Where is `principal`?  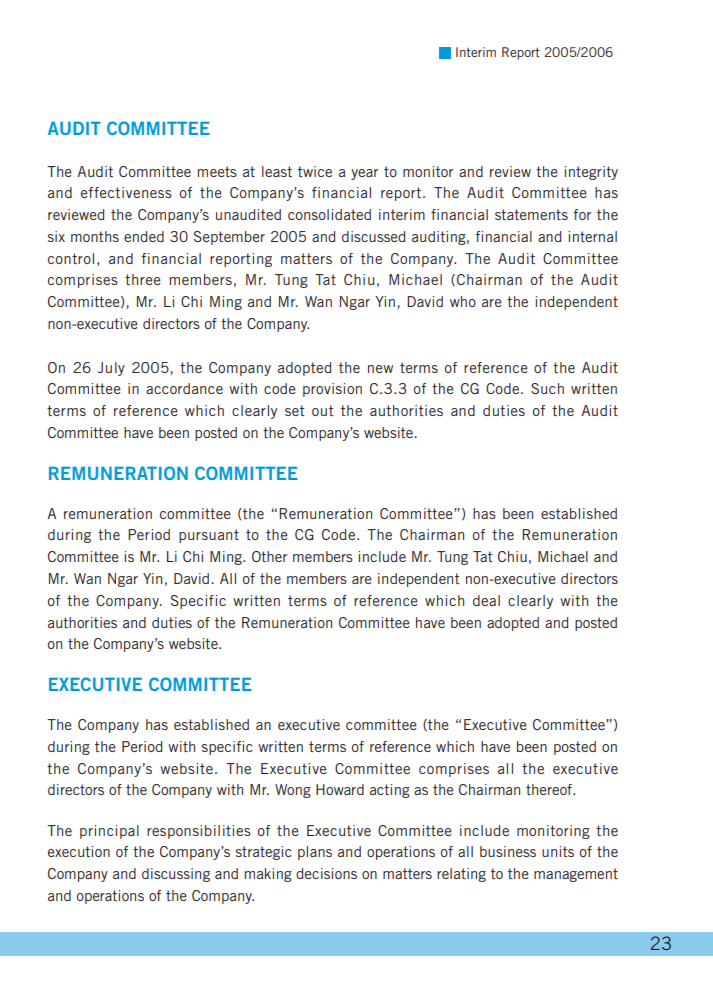
principal is located at coordinates (109, 832).
